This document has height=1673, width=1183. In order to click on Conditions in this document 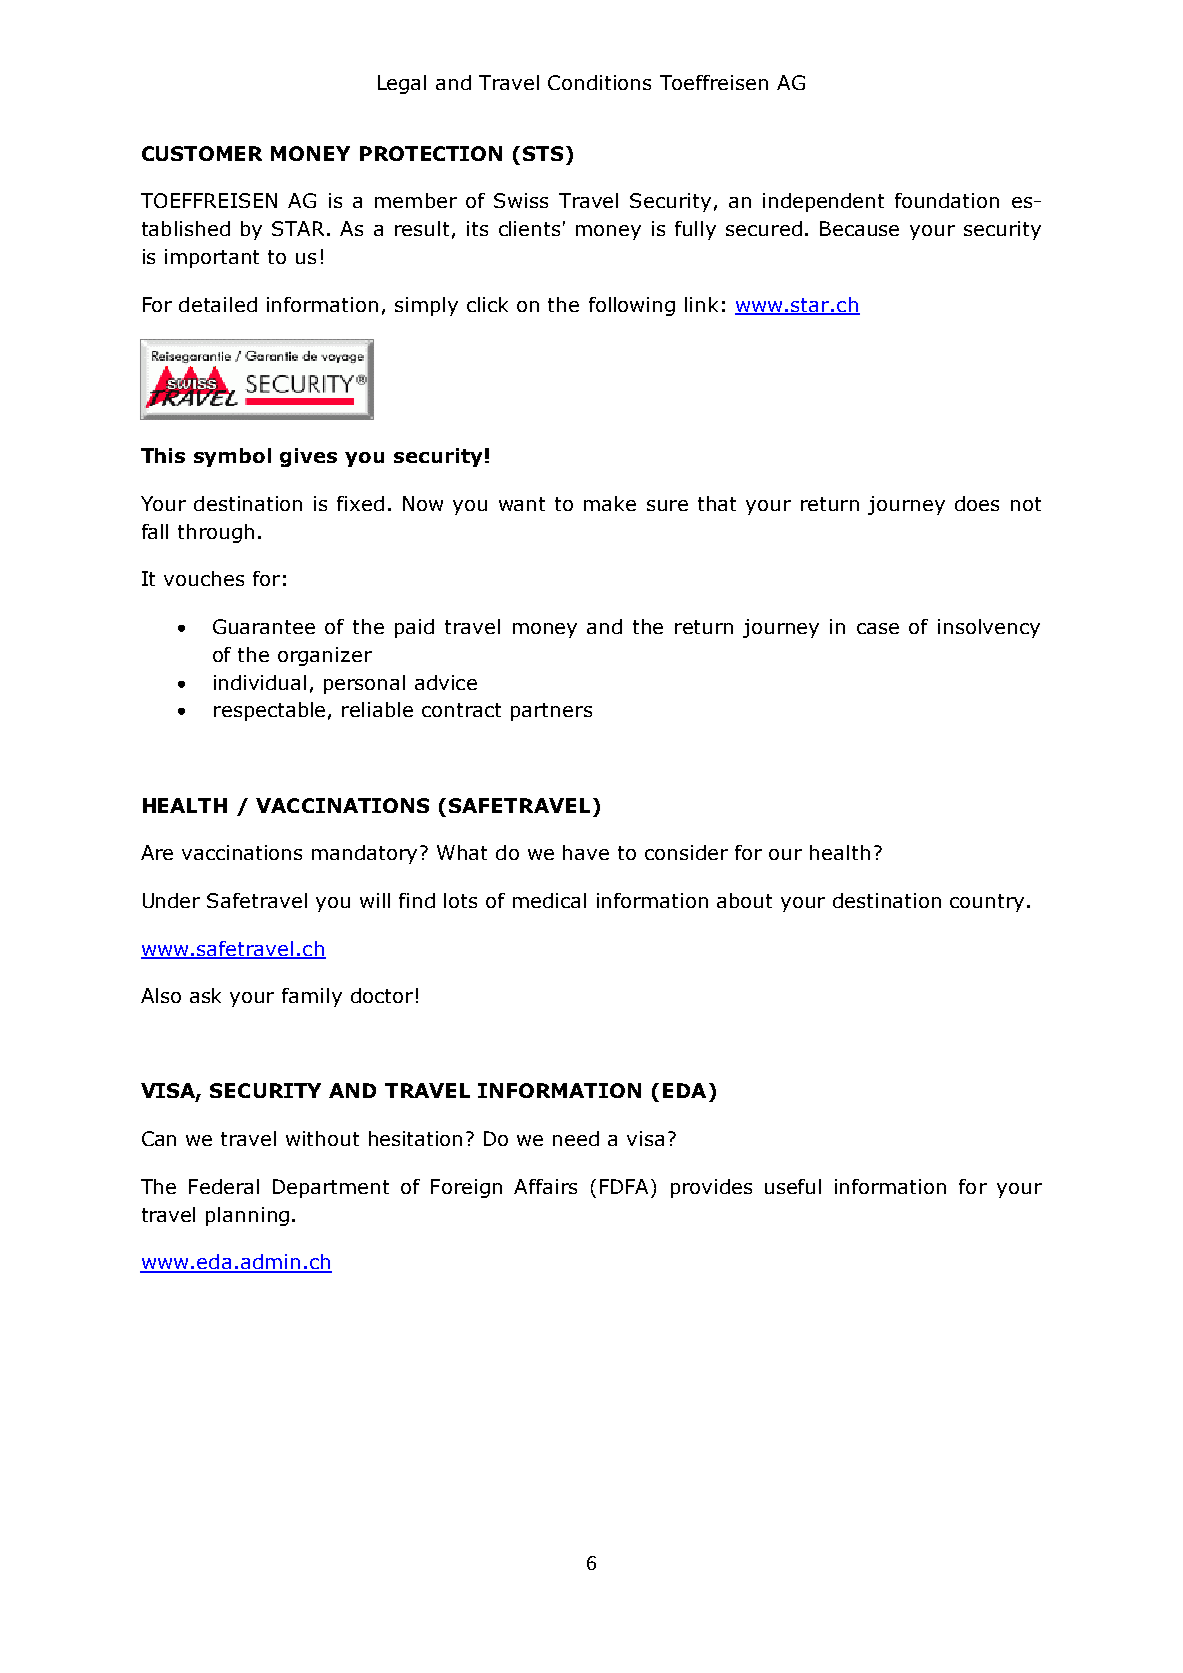, I will do `click(599, 82)`.
